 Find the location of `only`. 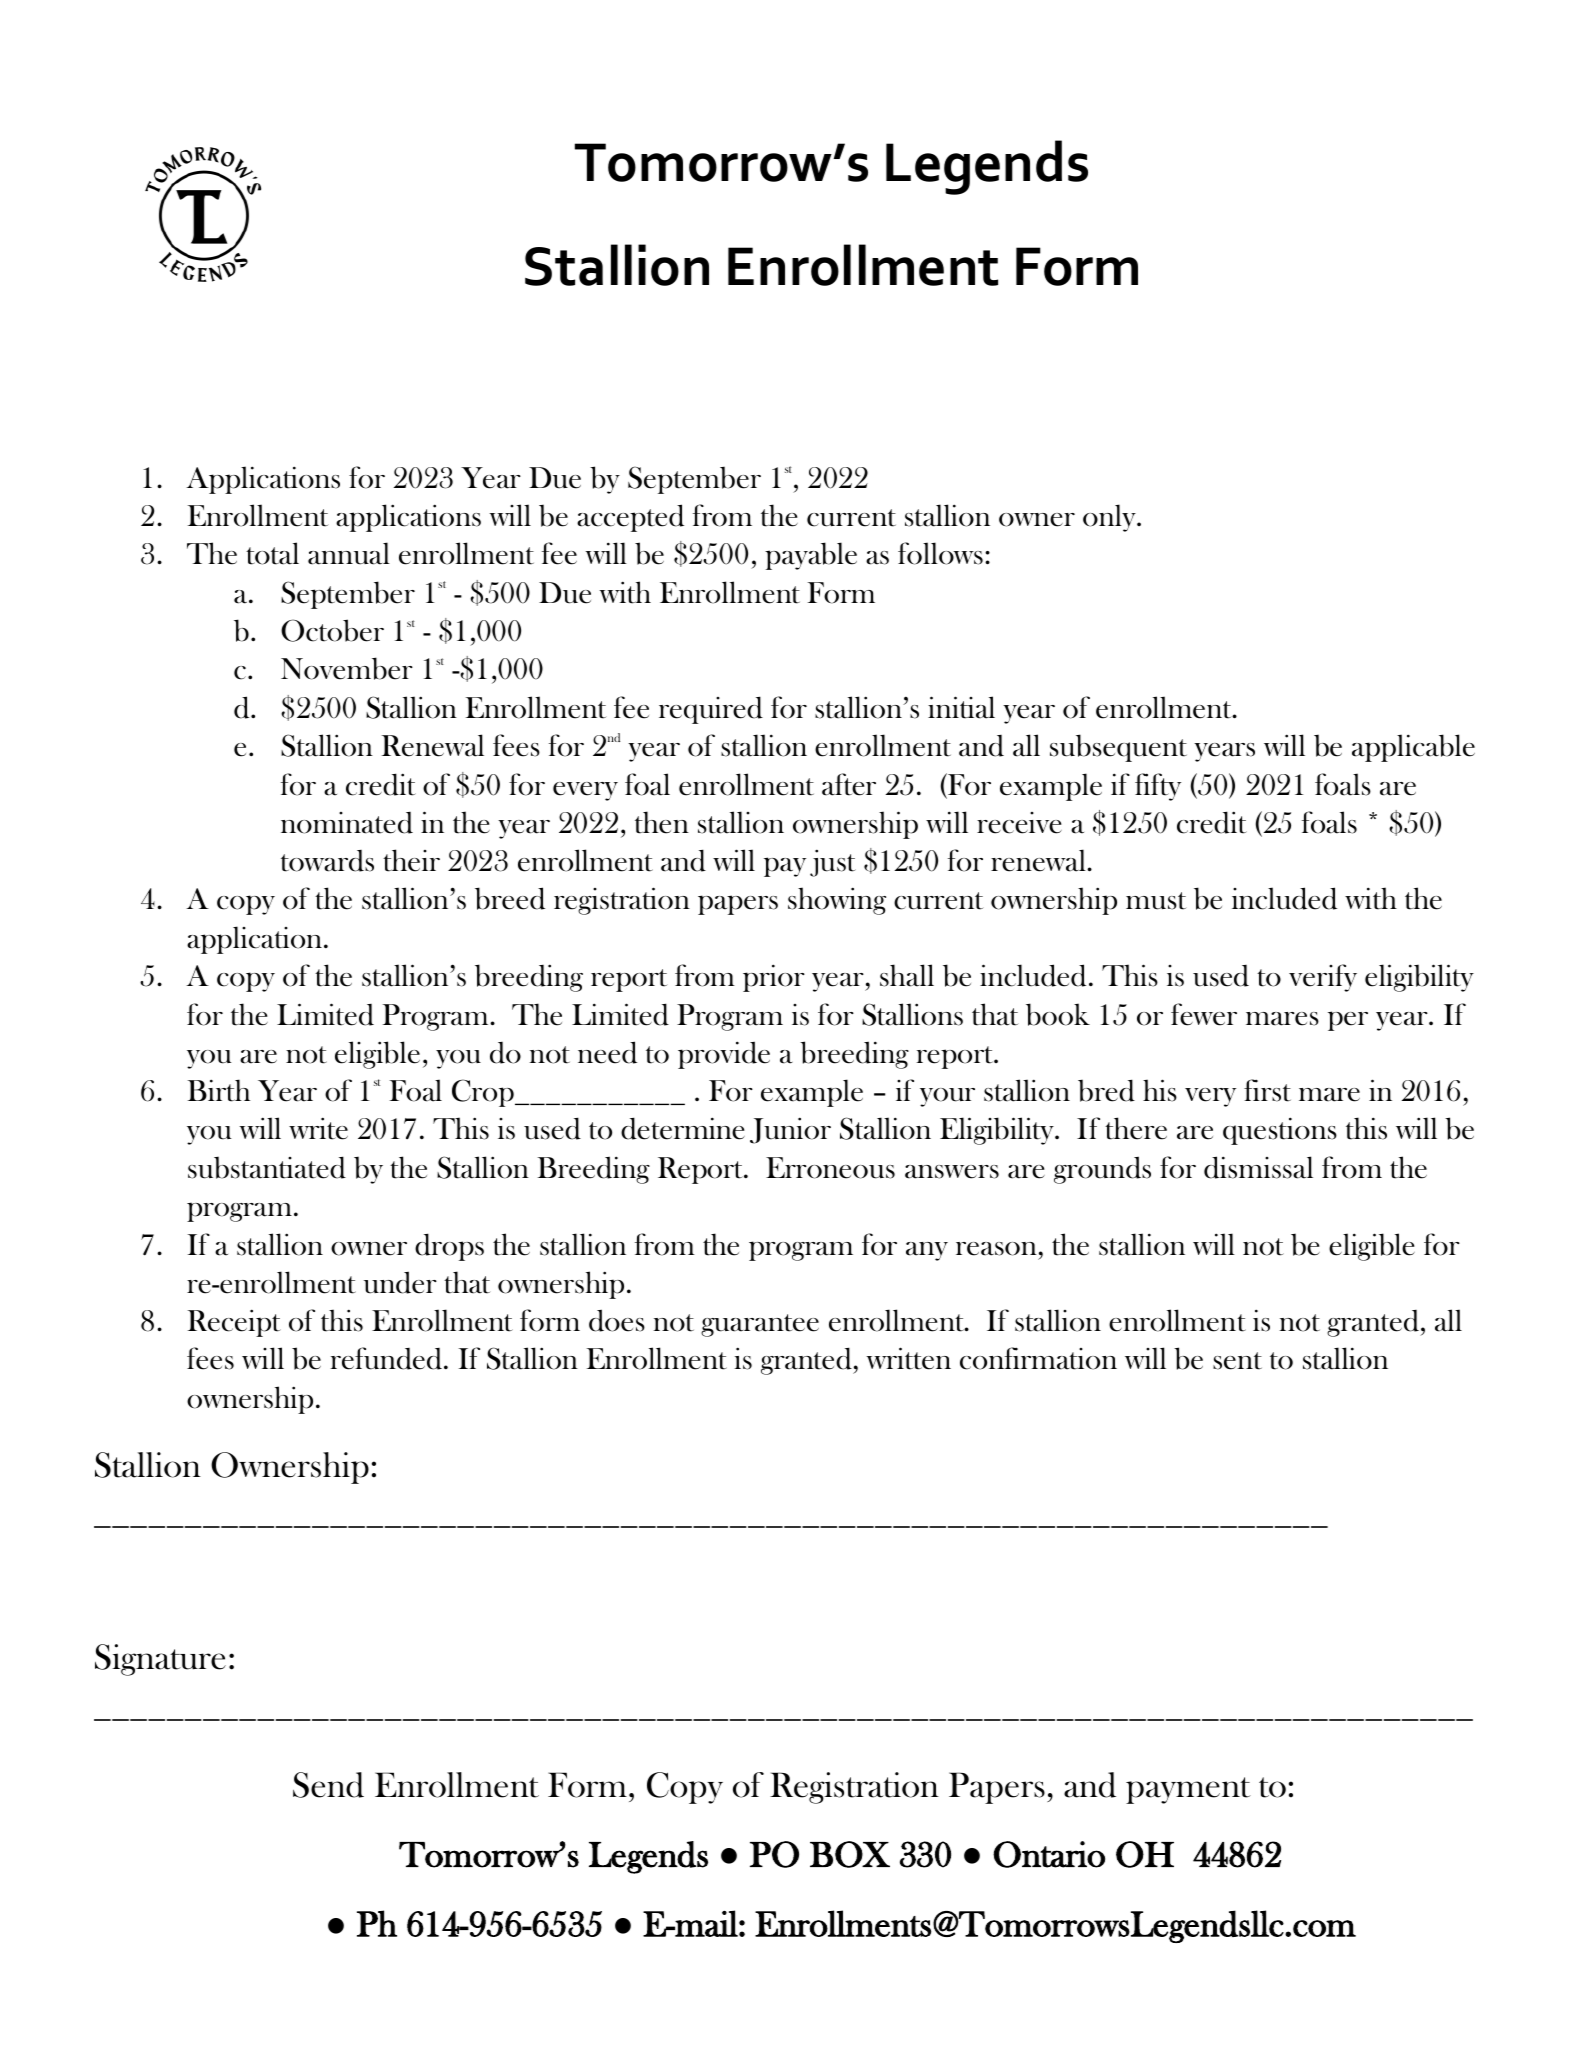

only is located at coordinates (1110, 518).
